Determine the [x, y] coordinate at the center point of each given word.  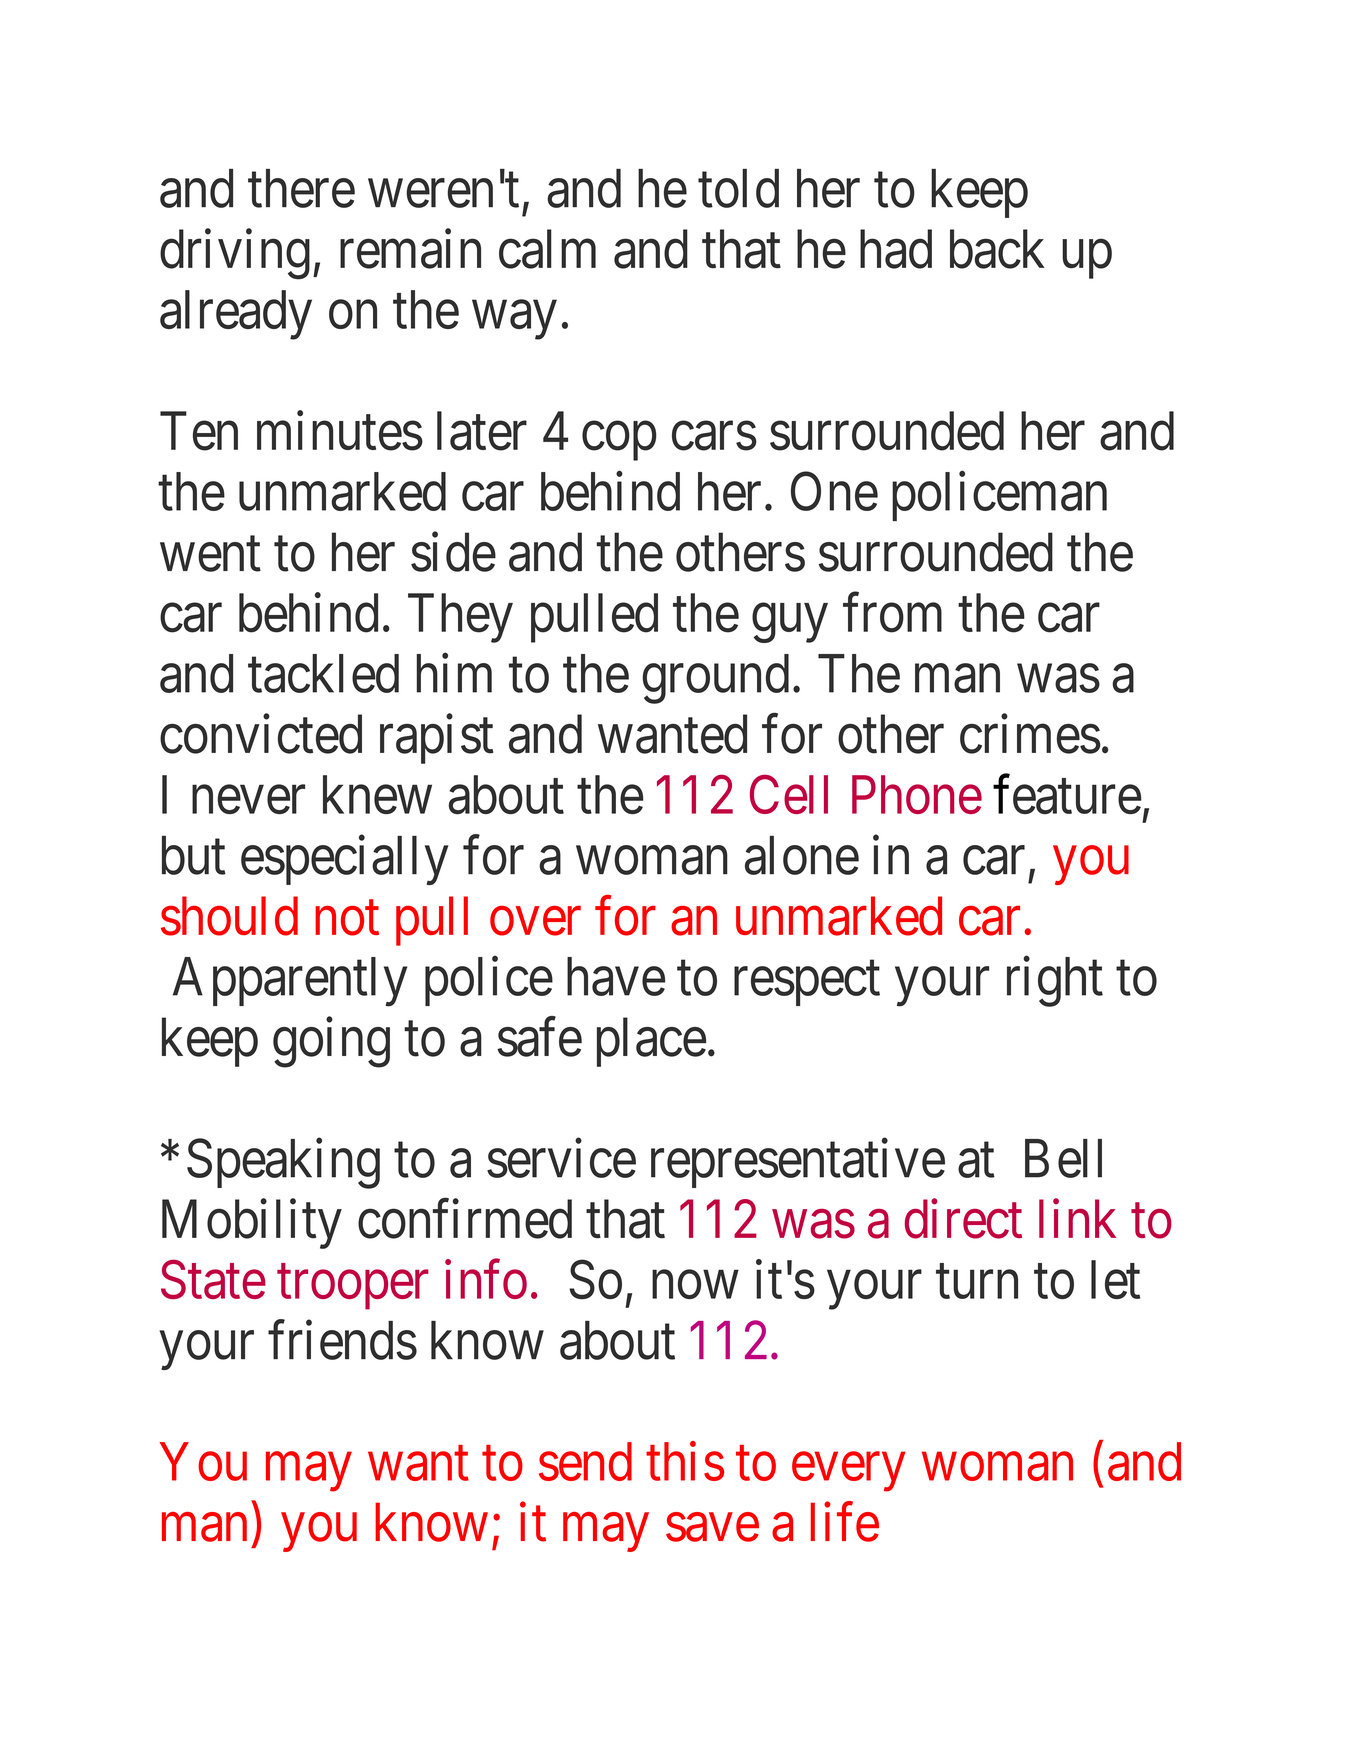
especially [344, 860]
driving [235, 254]
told [738, 188]
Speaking [283, 1164]
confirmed [465, 1219]
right [1055, 982]
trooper [353, 1288]
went [210, 555]
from [892, 613]
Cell [789, 794]
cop [619, 442]
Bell [1063, 1158]
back [997, 249]
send [585, 1461]
